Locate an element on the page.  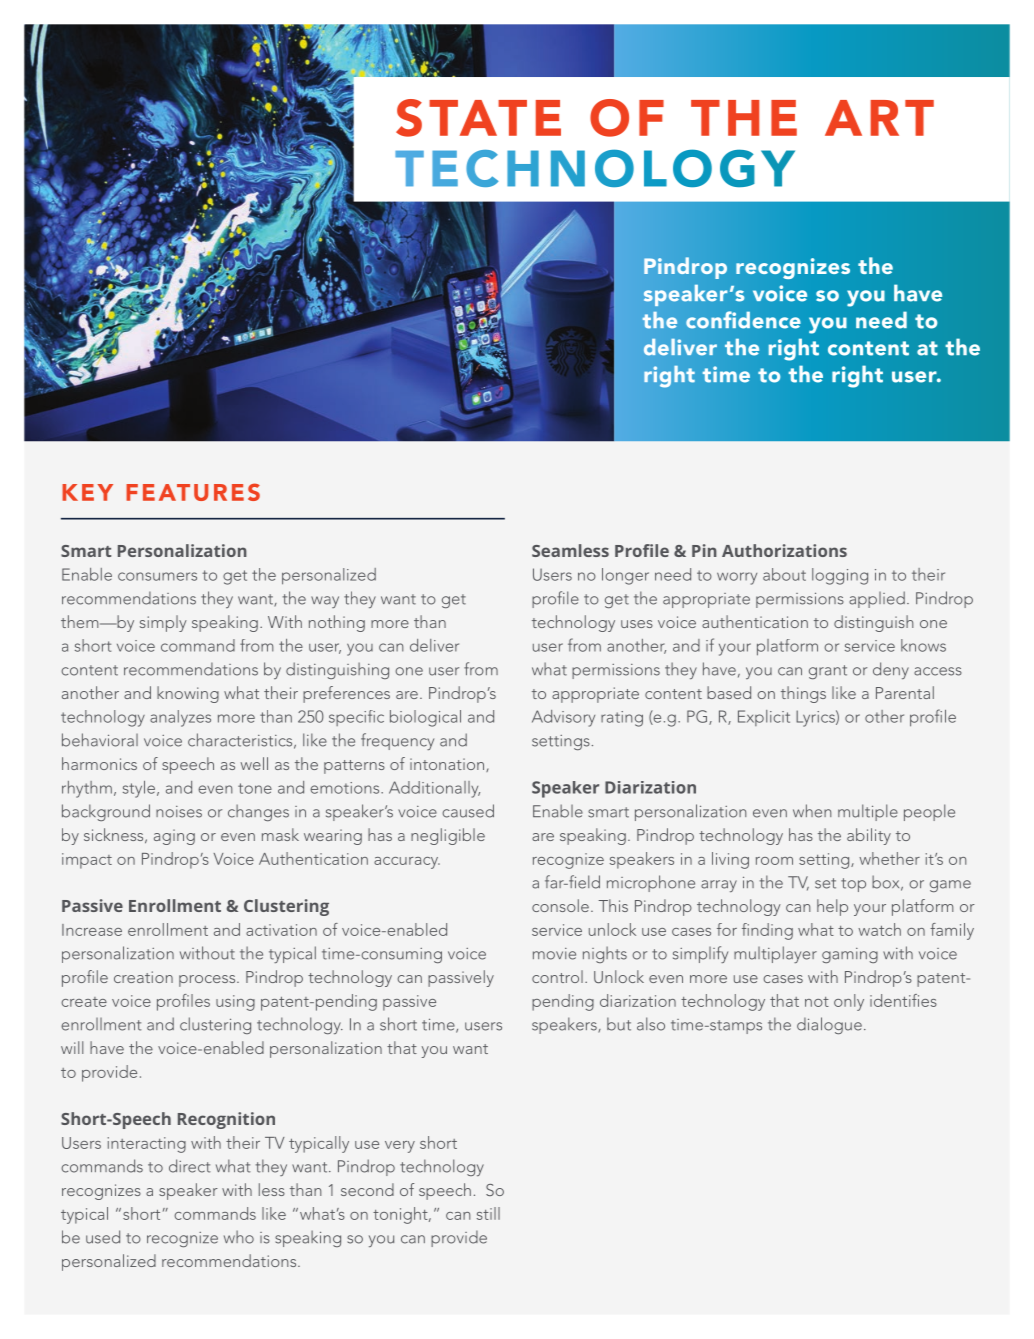
confidence is located at coordinates (743, 320).
